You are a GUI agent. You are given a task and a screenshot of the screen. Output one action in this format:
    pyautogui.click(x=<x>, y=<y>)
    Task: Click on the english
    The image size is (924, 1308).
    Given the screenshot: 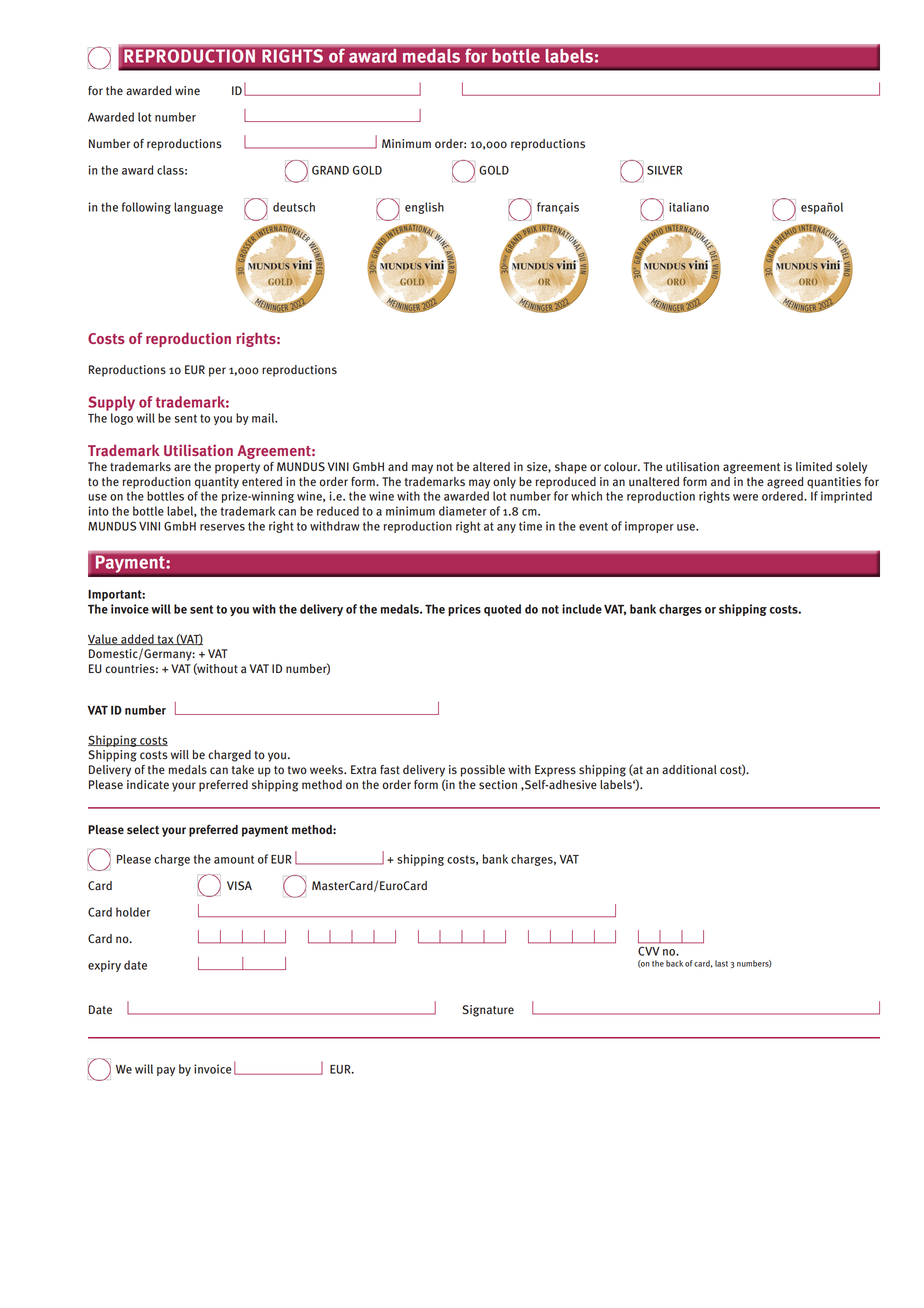 What is the action you would take?
    pyautogui.click(x=424, y=208)
